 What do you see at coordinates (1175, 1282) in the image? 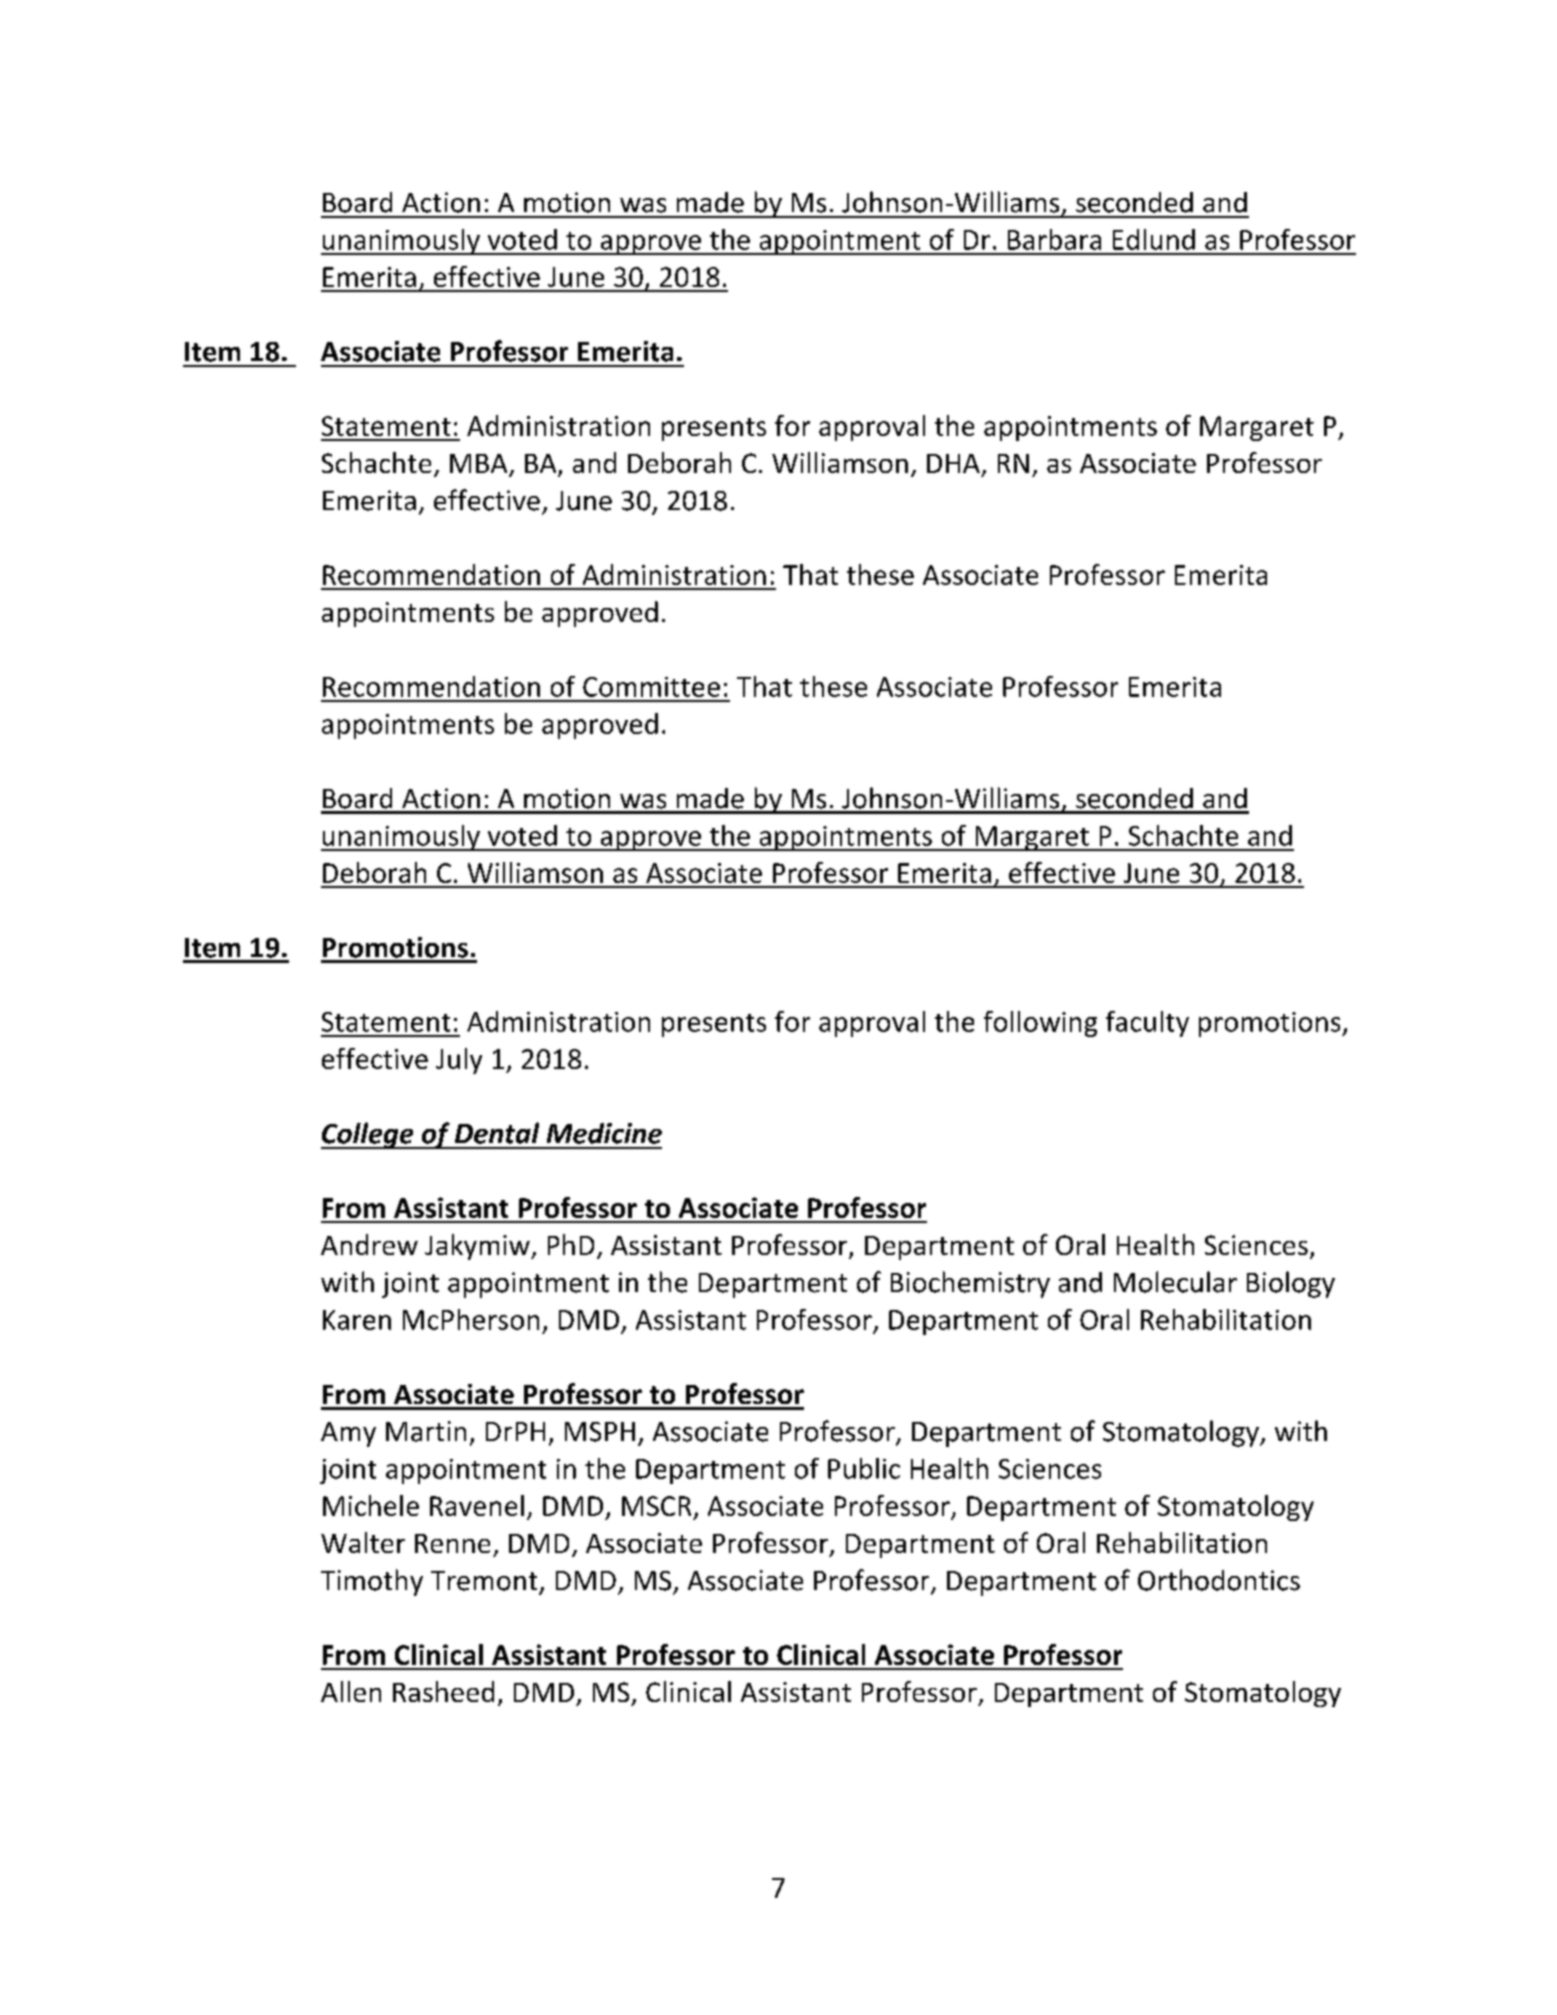
I see `Molecular` at bounding box center [1175, 1282].
